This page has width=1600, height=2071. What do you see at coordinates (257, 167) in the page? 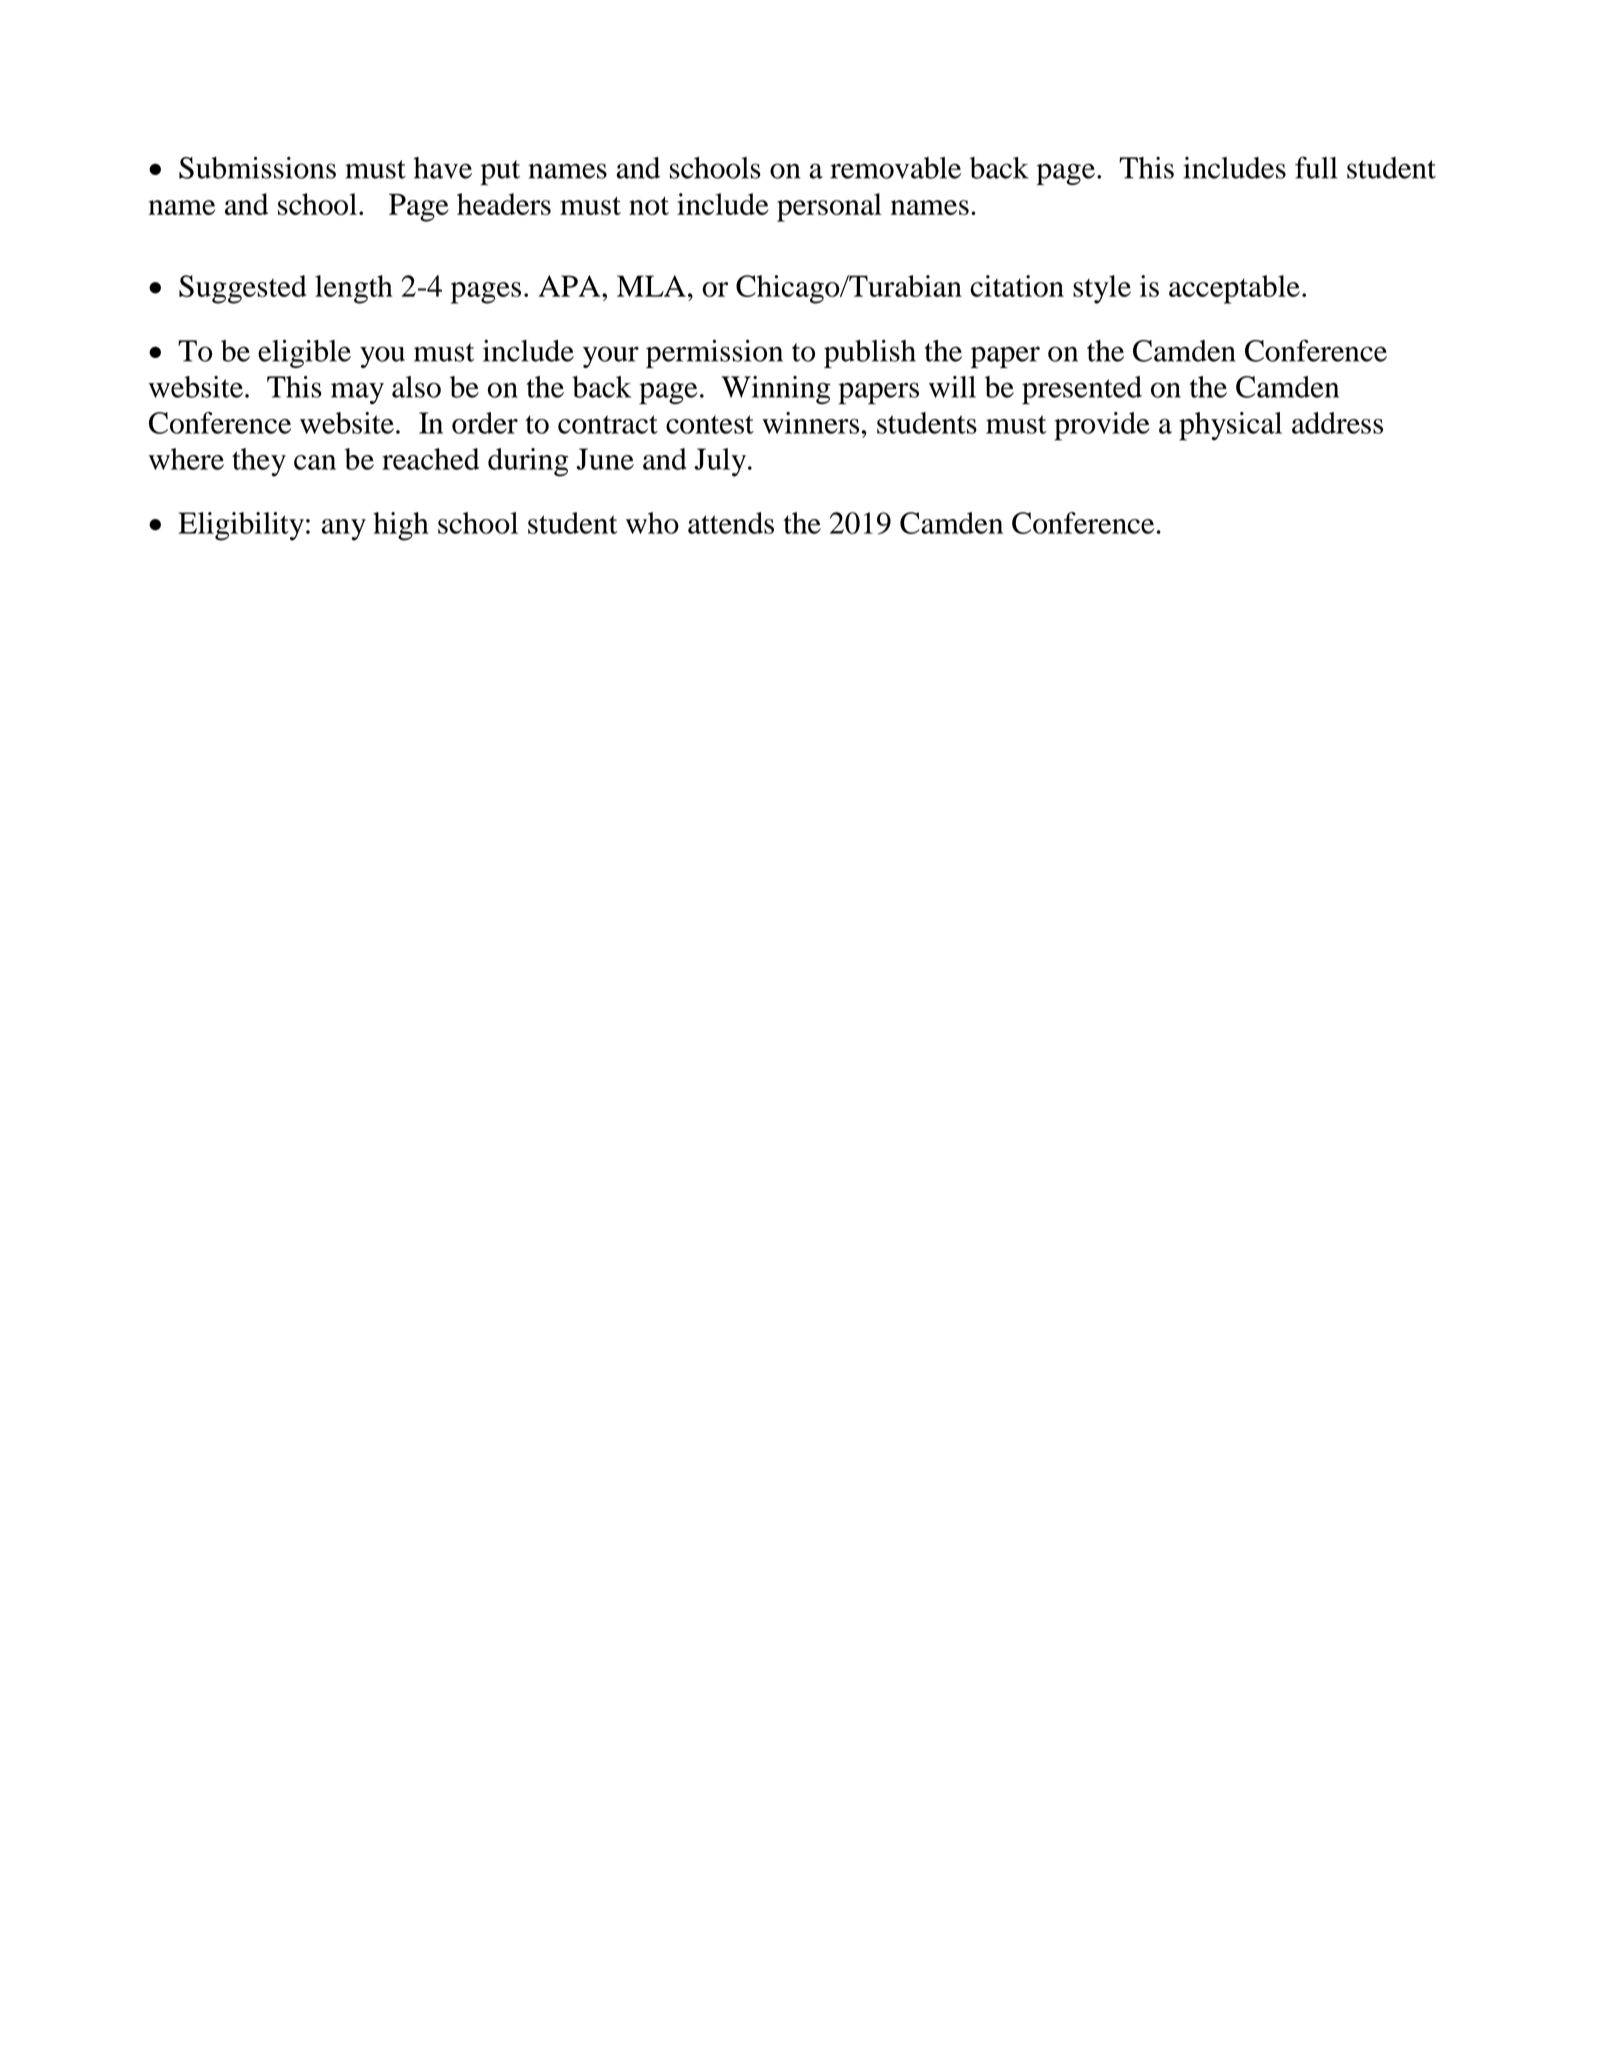
I see `Submissions` at bounding box center [257, 167].
